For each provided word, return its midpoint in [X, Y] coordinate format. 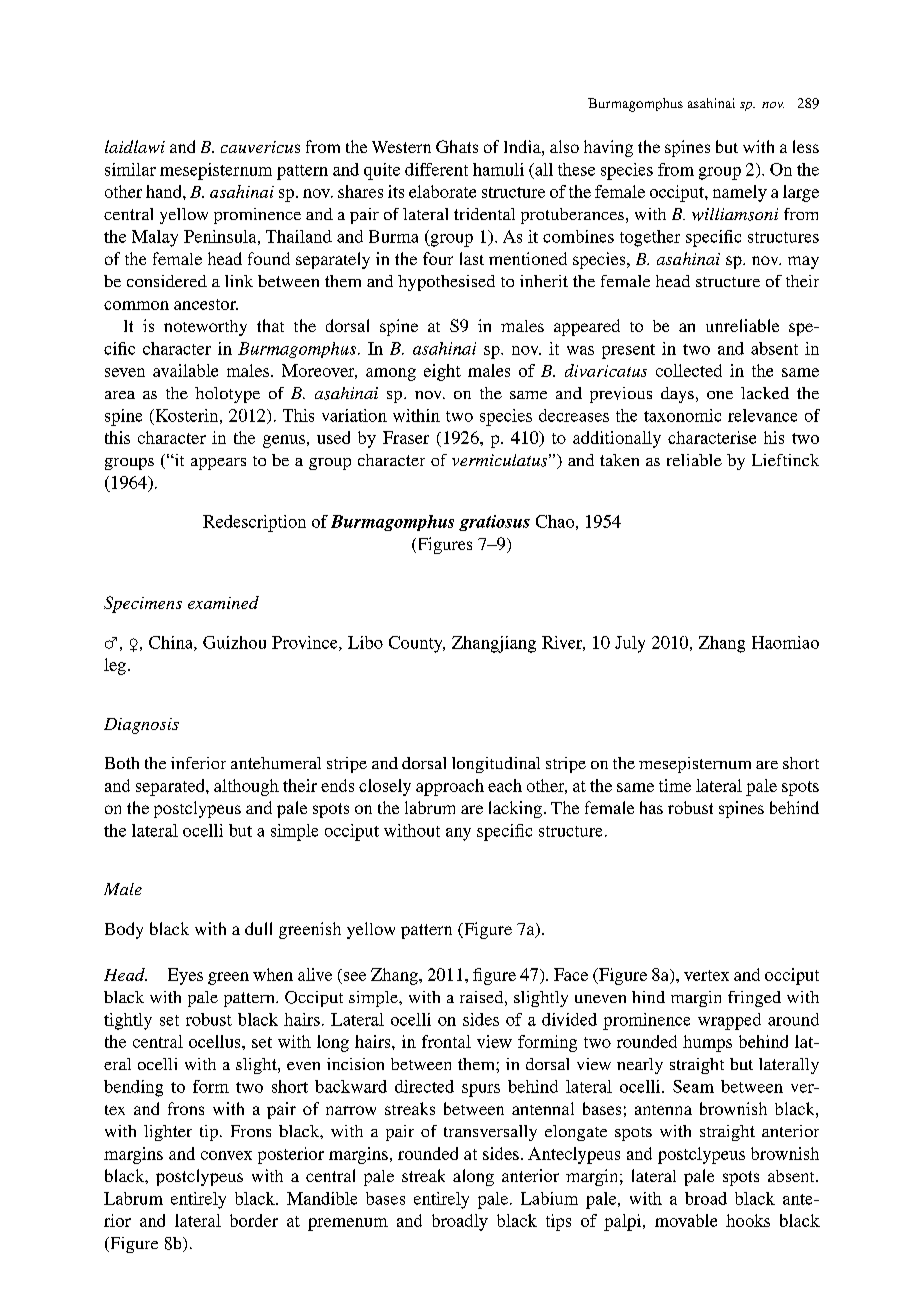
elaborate [442, 191]
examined [223, 602]
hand [165, 191]
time [675, 785]
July [630, 644]
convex [226, 1155]
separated [171, 787]
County [417, 644]
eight [442, 372]
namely [740, 193]
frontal [446, 1041]
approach [450, 787]
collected [689, 370]
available [185, 370]
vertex [706, 975]
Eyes [185, 976]
